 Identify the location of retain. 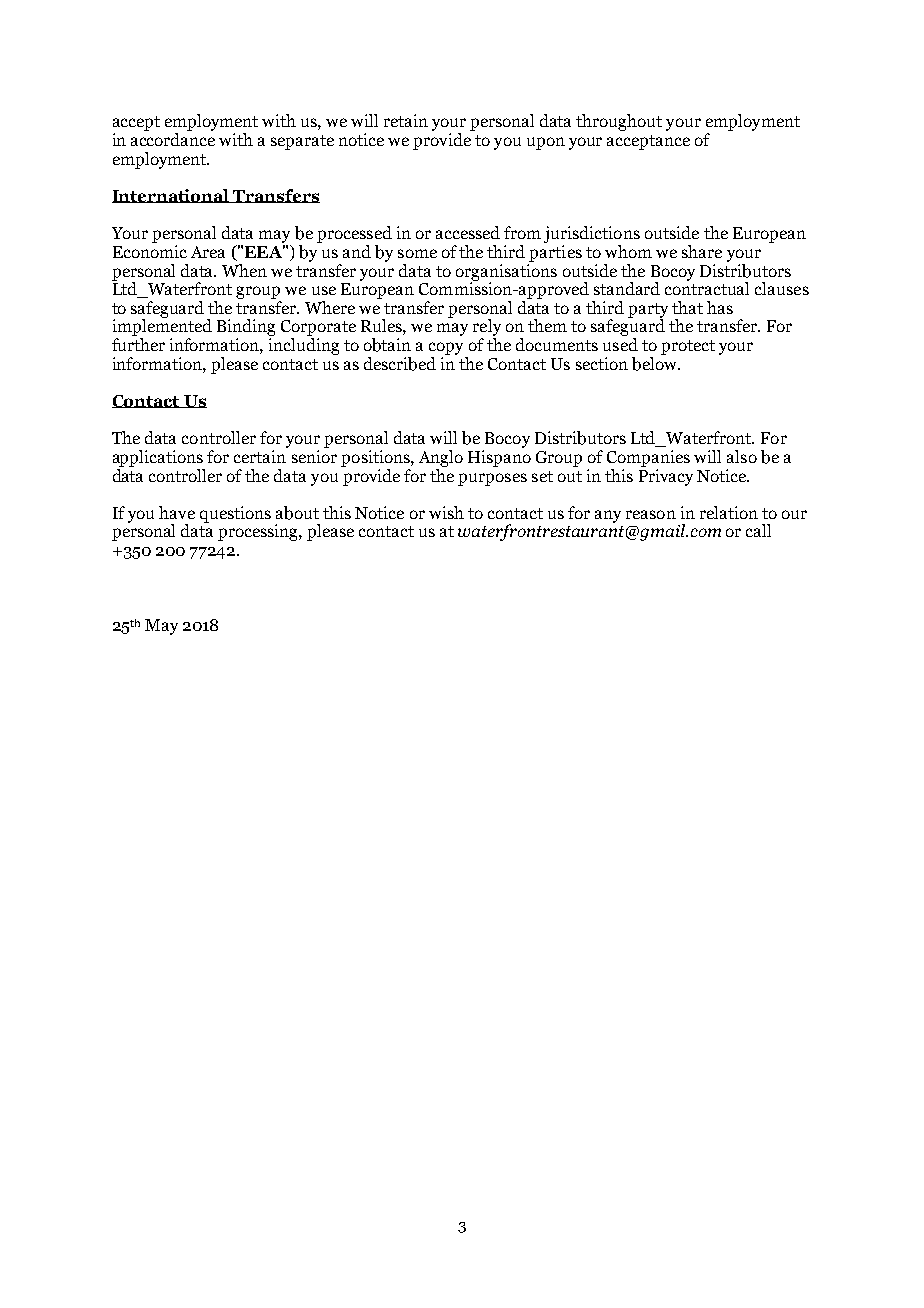
(406, 120).
